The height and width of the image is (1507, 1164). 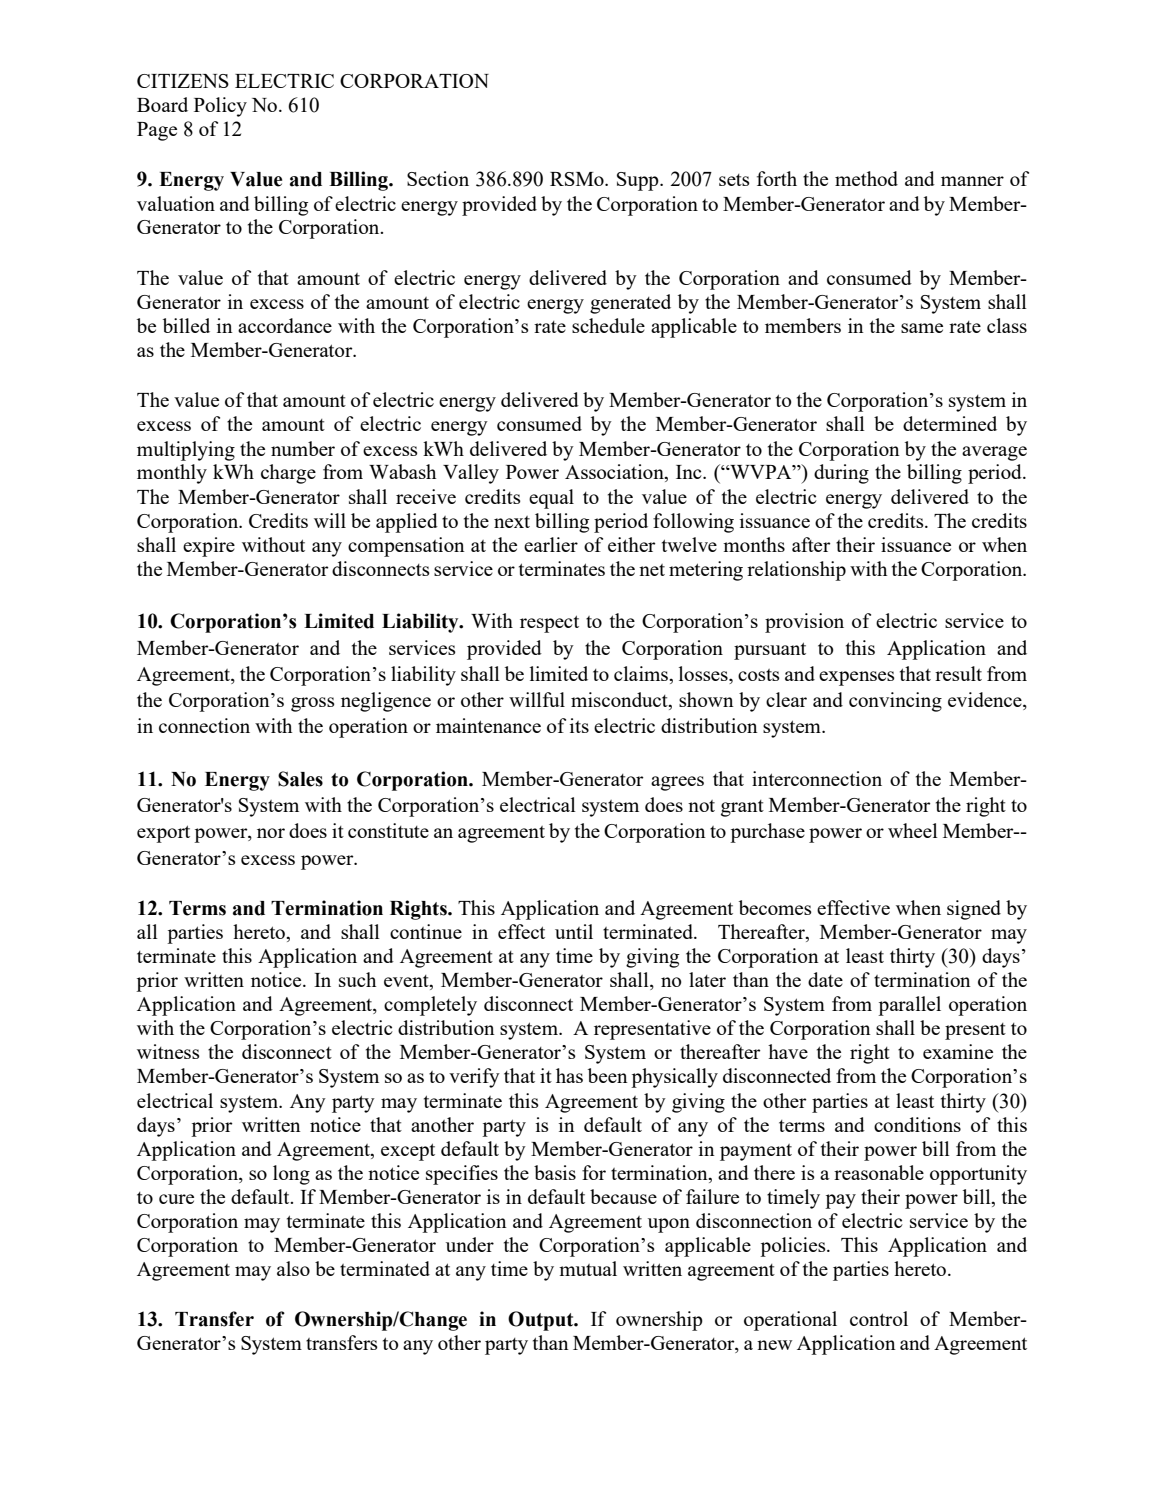 I want to click on Supp, so click(x=639, y=181).
